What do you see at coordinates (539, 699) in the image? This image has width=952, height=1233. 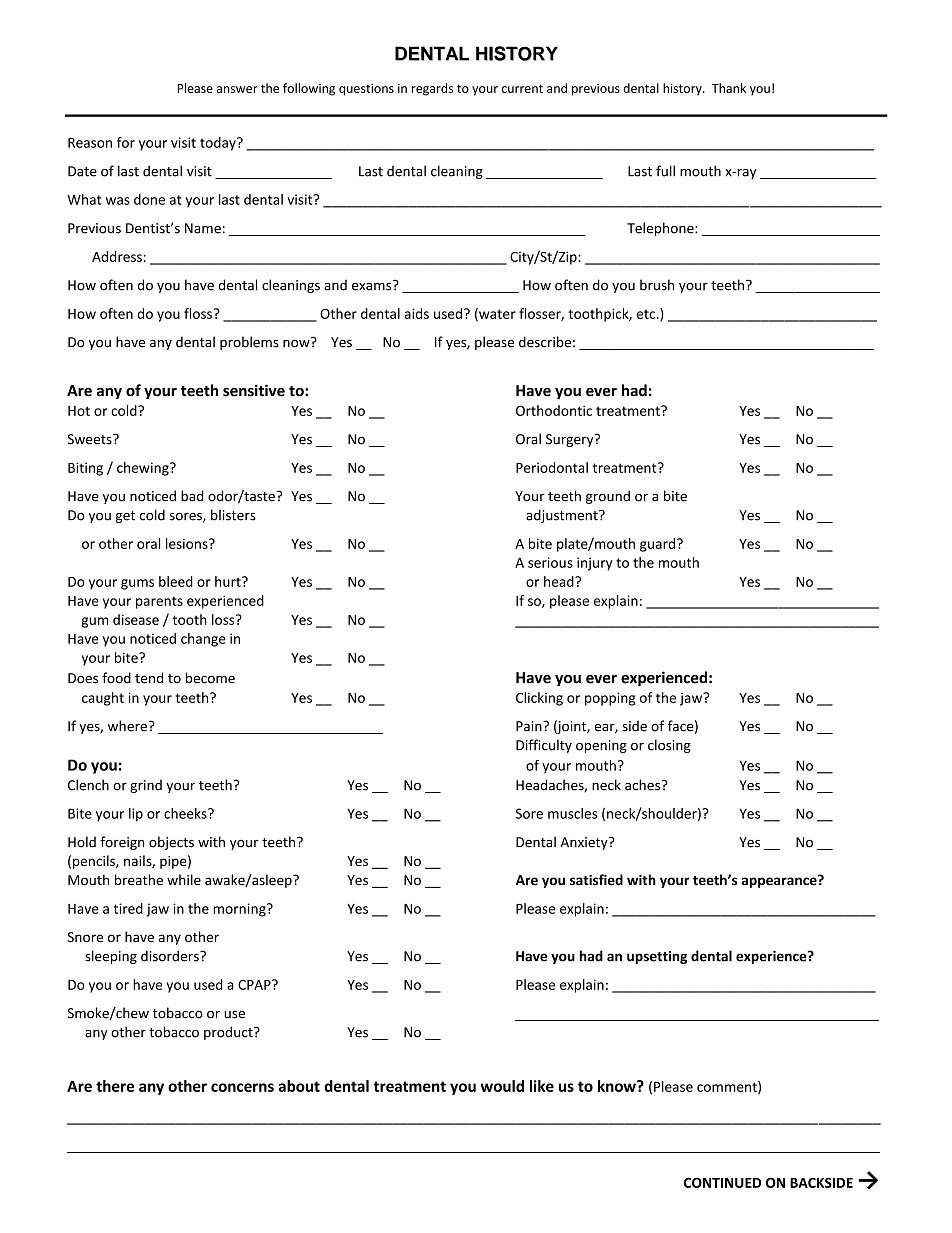 I see `Clicking` at bounding box center [539, 699].
